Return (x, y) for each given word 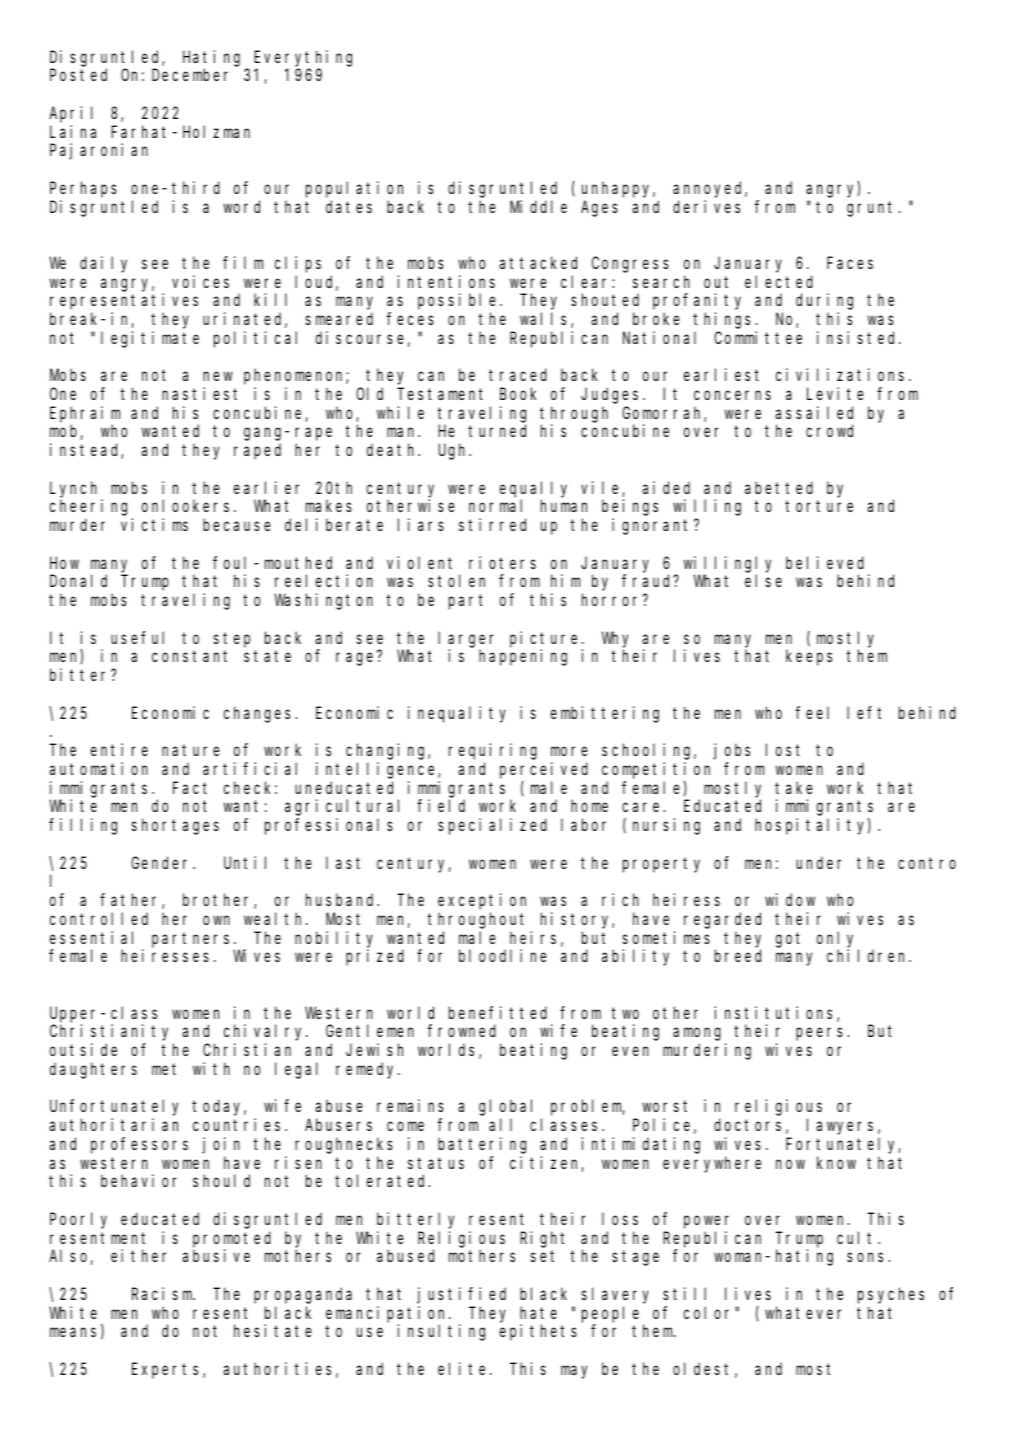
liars (421, 524)
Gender (162, 862)
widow (790, 899)
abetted (779, 487)
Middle (538, 206)
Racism (163, 1293)
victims (154, 524)
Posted (78, 75)
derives (706, 206)
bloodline (503, 955)
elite (461, 1368)
